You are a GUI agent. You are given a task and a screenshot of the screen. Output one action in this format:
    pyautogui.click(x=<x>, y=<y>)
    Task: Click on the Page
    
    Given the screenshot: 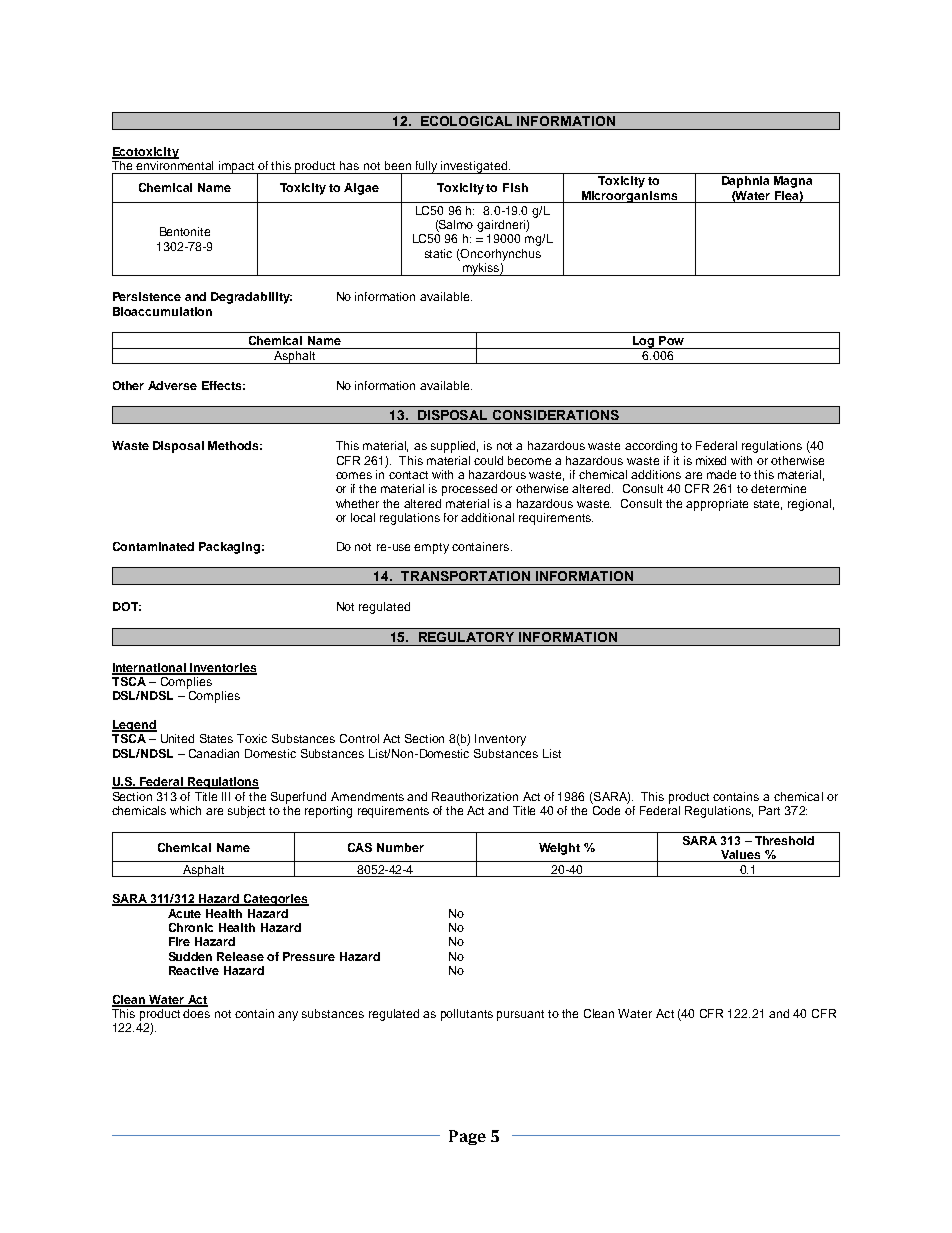 What is the action you would take?
    pyautogui.click(x=467, y=1137)
